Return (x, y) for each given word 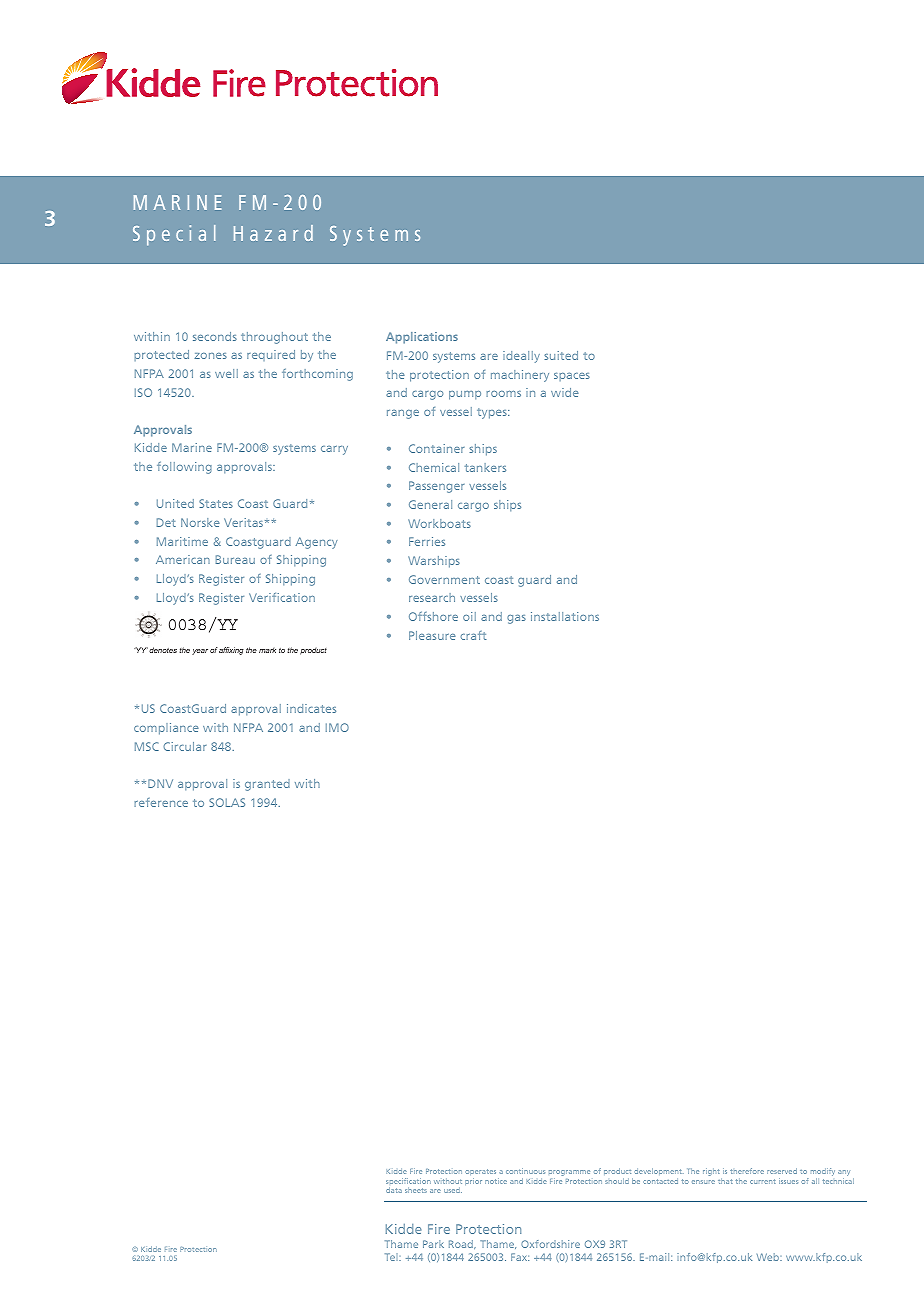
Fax (520, 1257)
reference (161, 802)
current (762, 1181)
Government (444, 579)
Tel (392, 1257)
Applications (422, 338)
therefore (747, 1171)
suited (561, 355)
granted (267, 785)
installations (565, 616)
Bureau (235, 559)
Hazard (273, 233)
